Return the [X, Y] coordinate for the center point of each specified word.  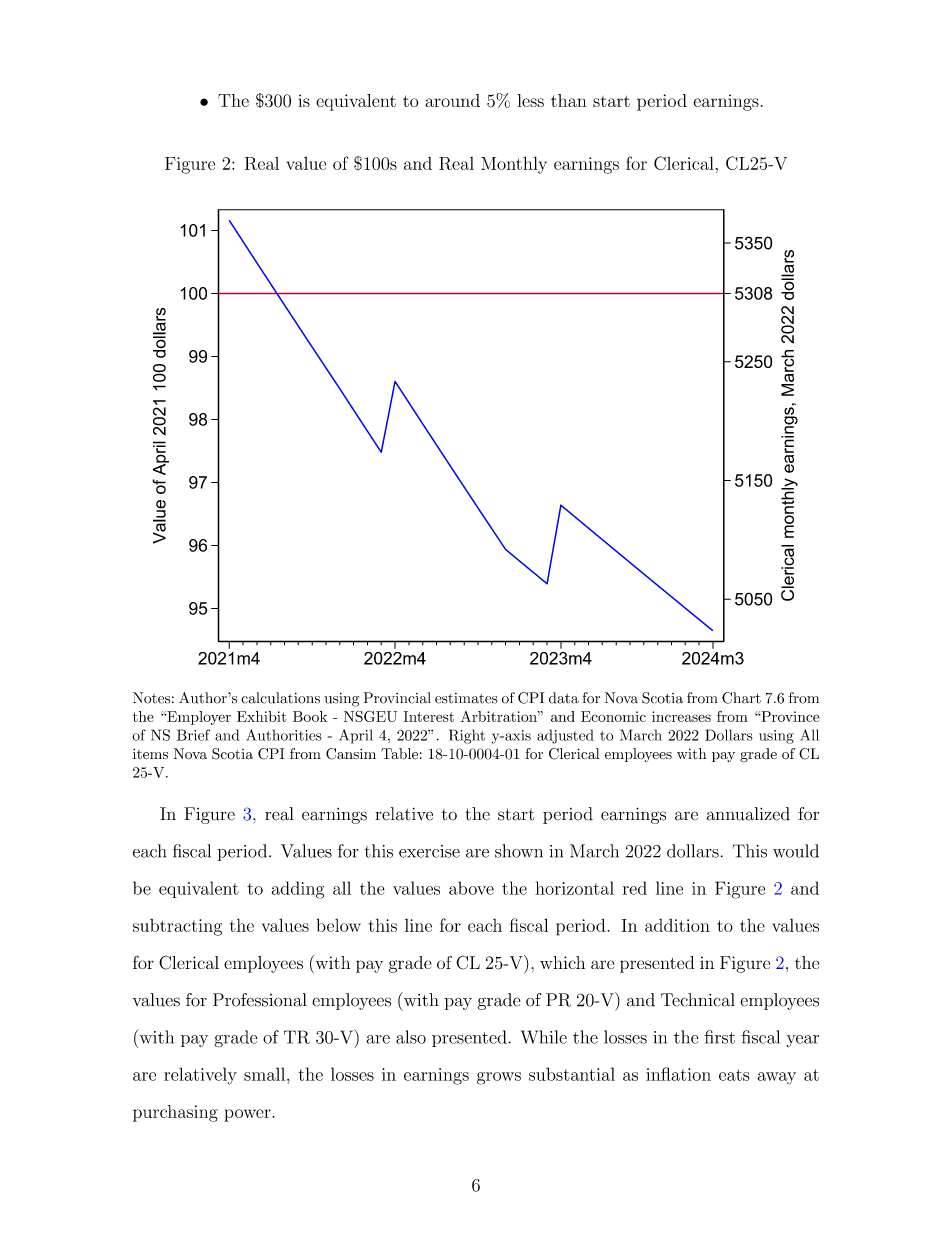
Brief [193, 735]
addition [677, 925]
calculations [280, 698]
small [266, 1074]
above [471, 888]
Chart [741, 698]
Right [467, 736]
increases [681, 716]
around [452, 100]
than [569, 100]
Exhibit [262, 716]
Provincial [397, 698]
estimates [466, 698]
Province [789, 716]
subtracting [177, 927]
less [530, 100]
